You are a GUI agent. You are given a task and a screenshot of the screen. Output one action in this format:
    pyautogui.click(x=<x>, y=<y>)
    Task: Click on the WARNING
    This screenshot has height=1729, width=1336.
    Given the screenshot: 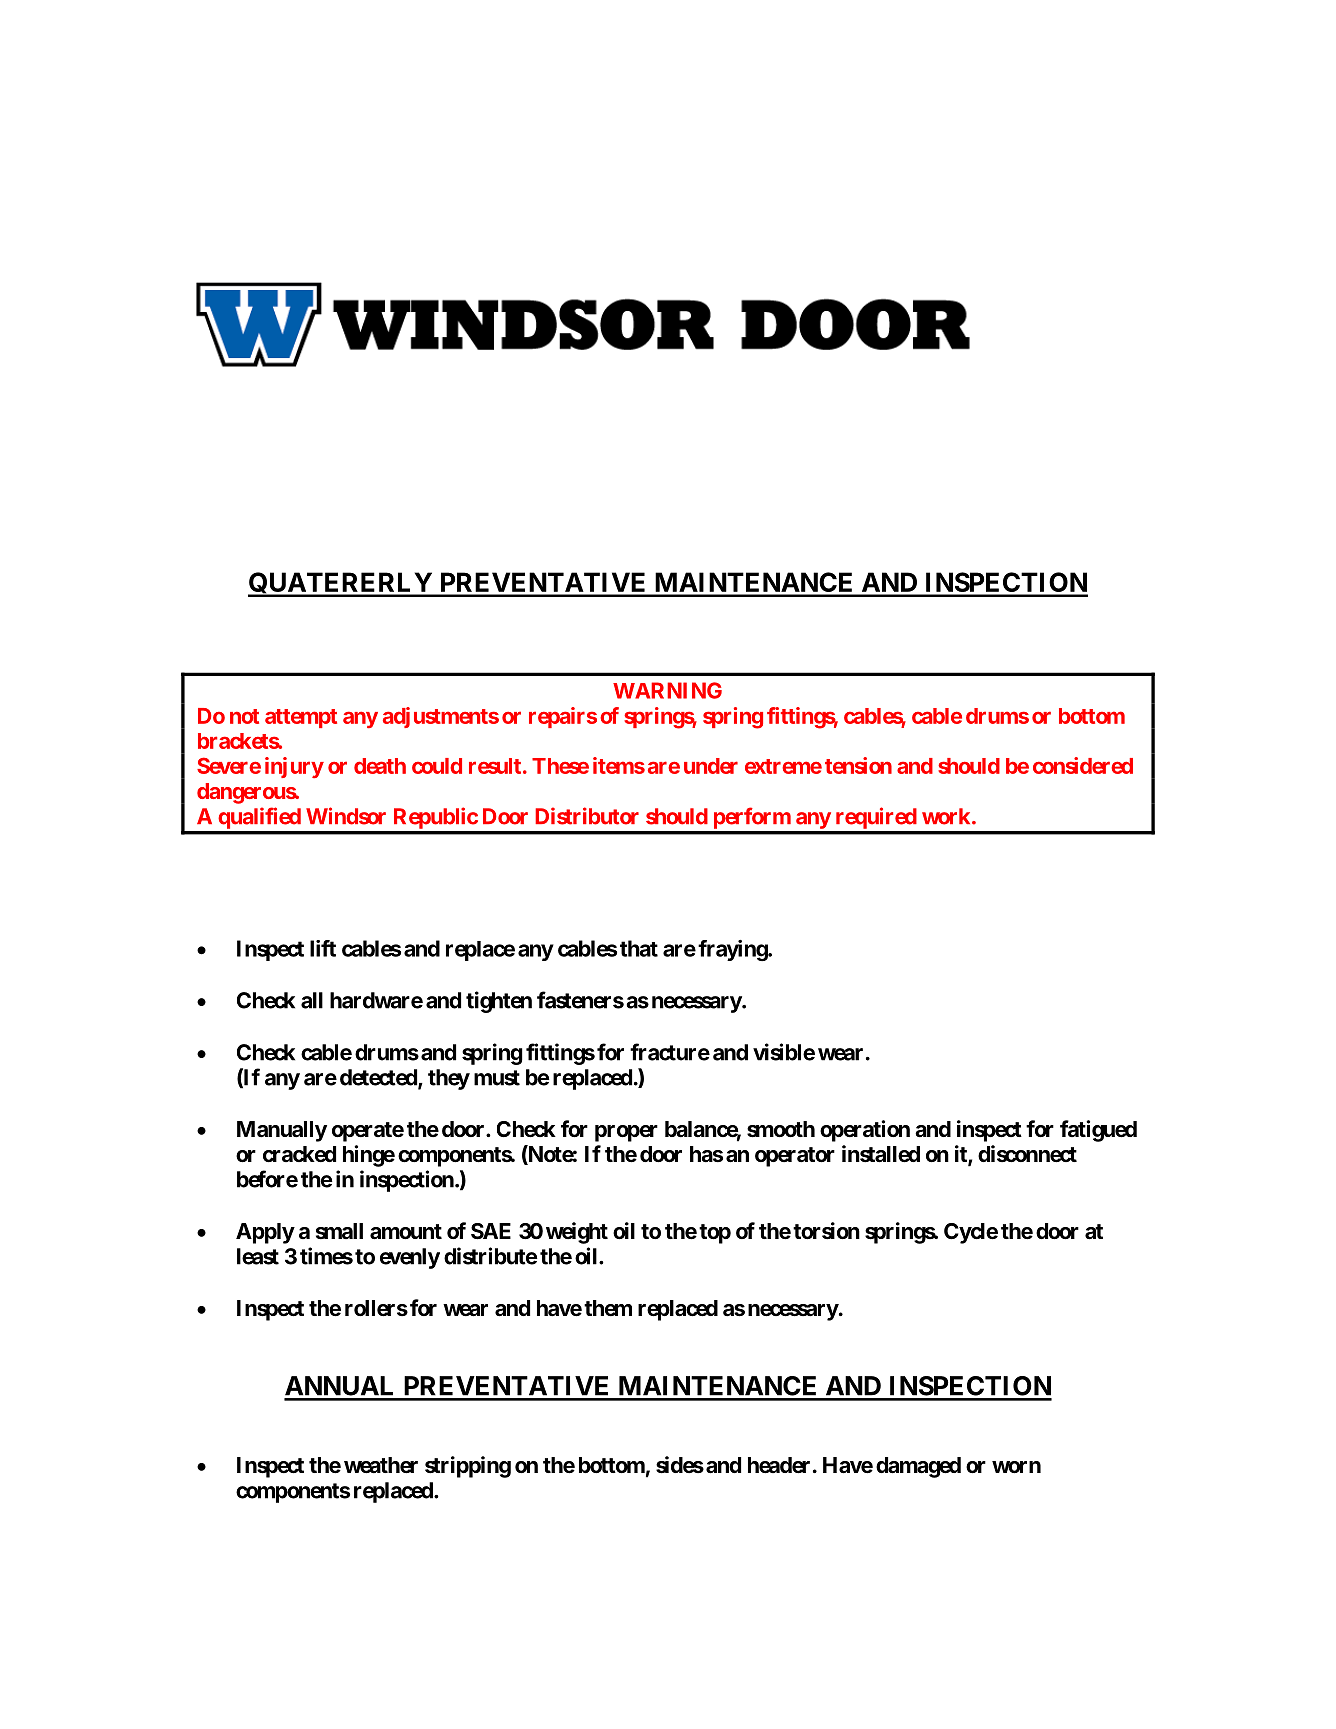 What is the action you would take?
    pyautogui.click(x=667, y=690)
